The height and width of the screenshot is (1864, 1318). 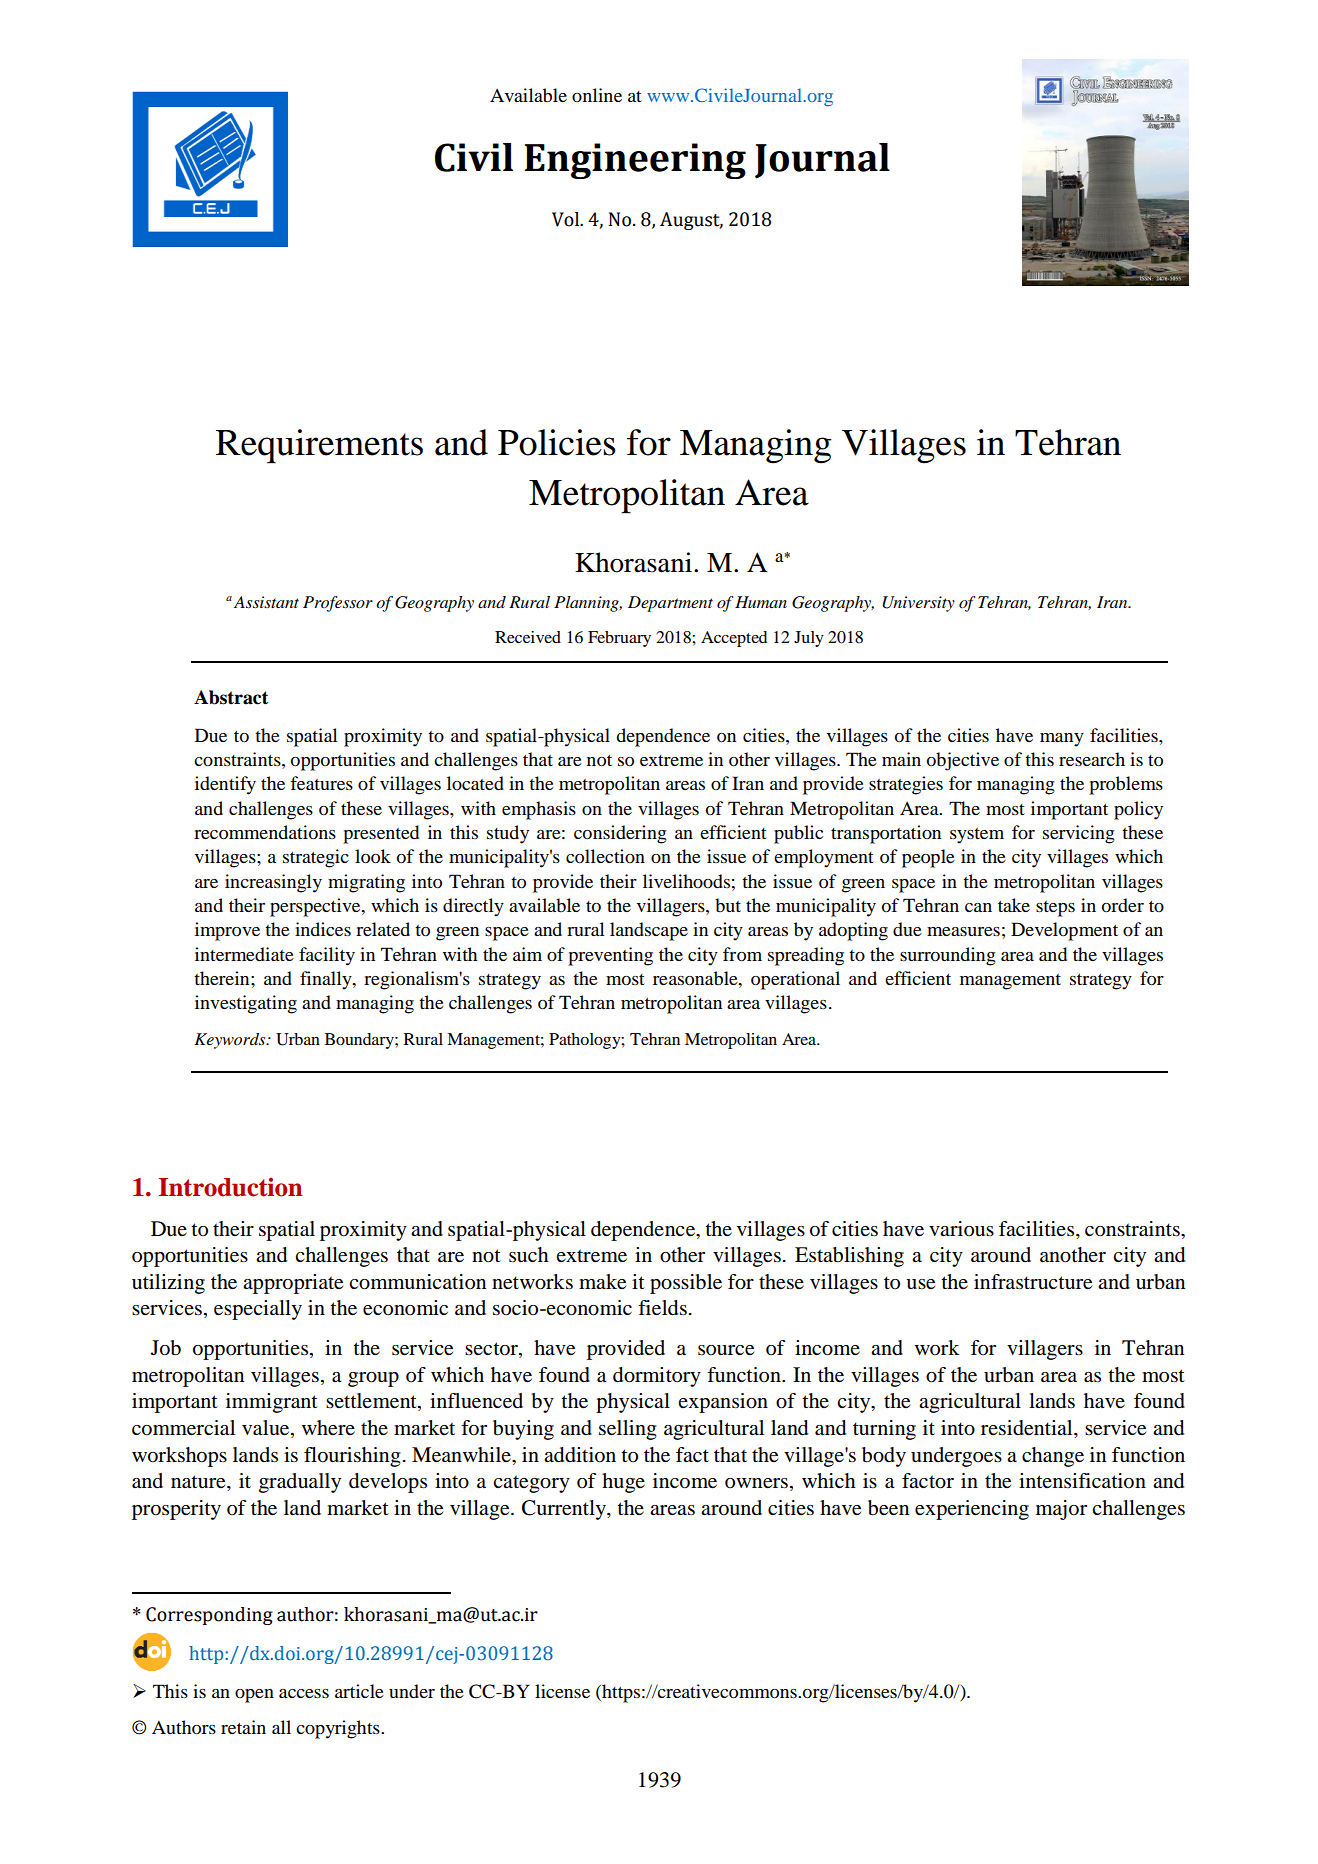 I want to click on perspective, so click(x=316, y=907).
